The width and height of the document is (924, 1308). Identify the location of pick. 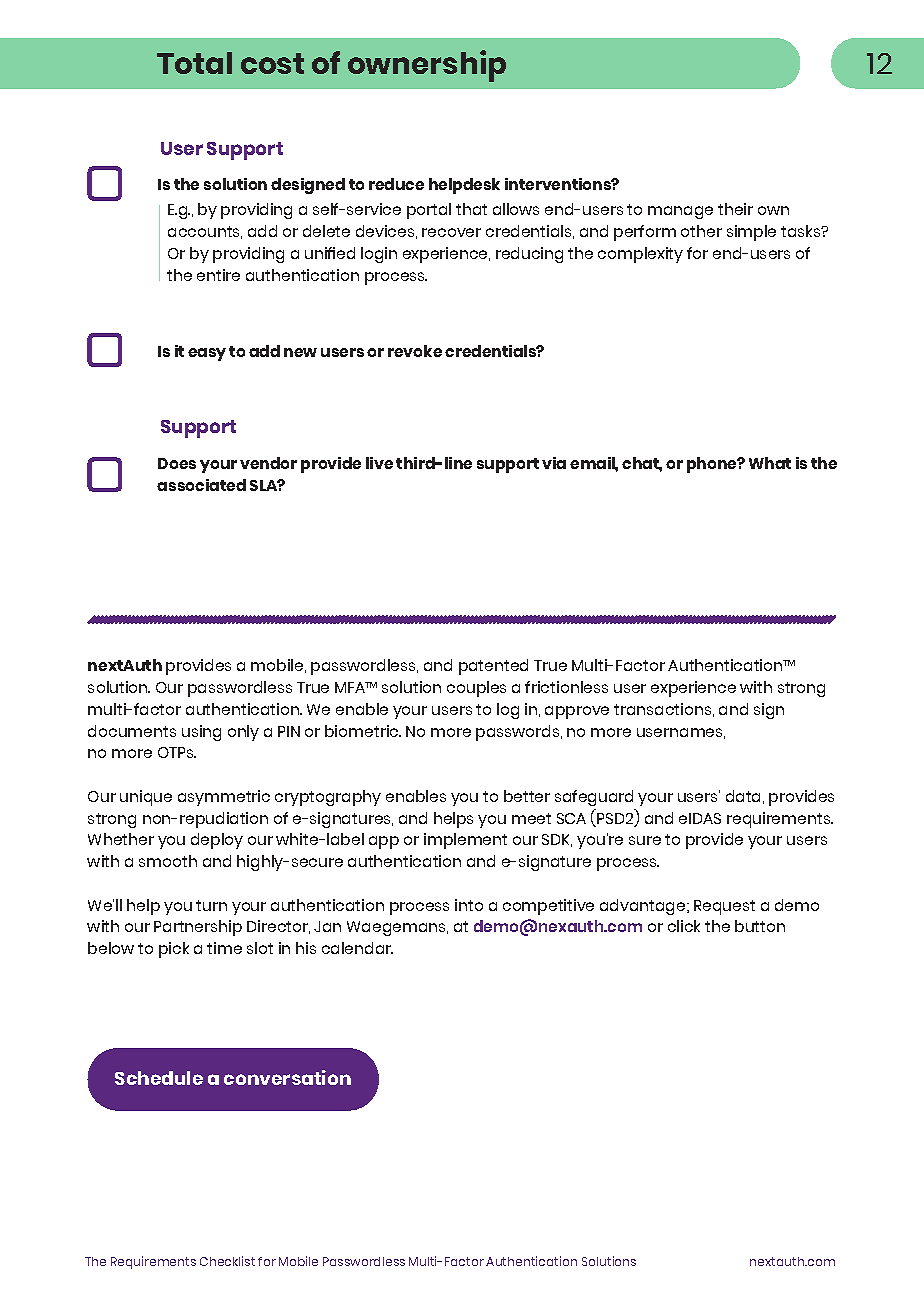
(174, 950).
